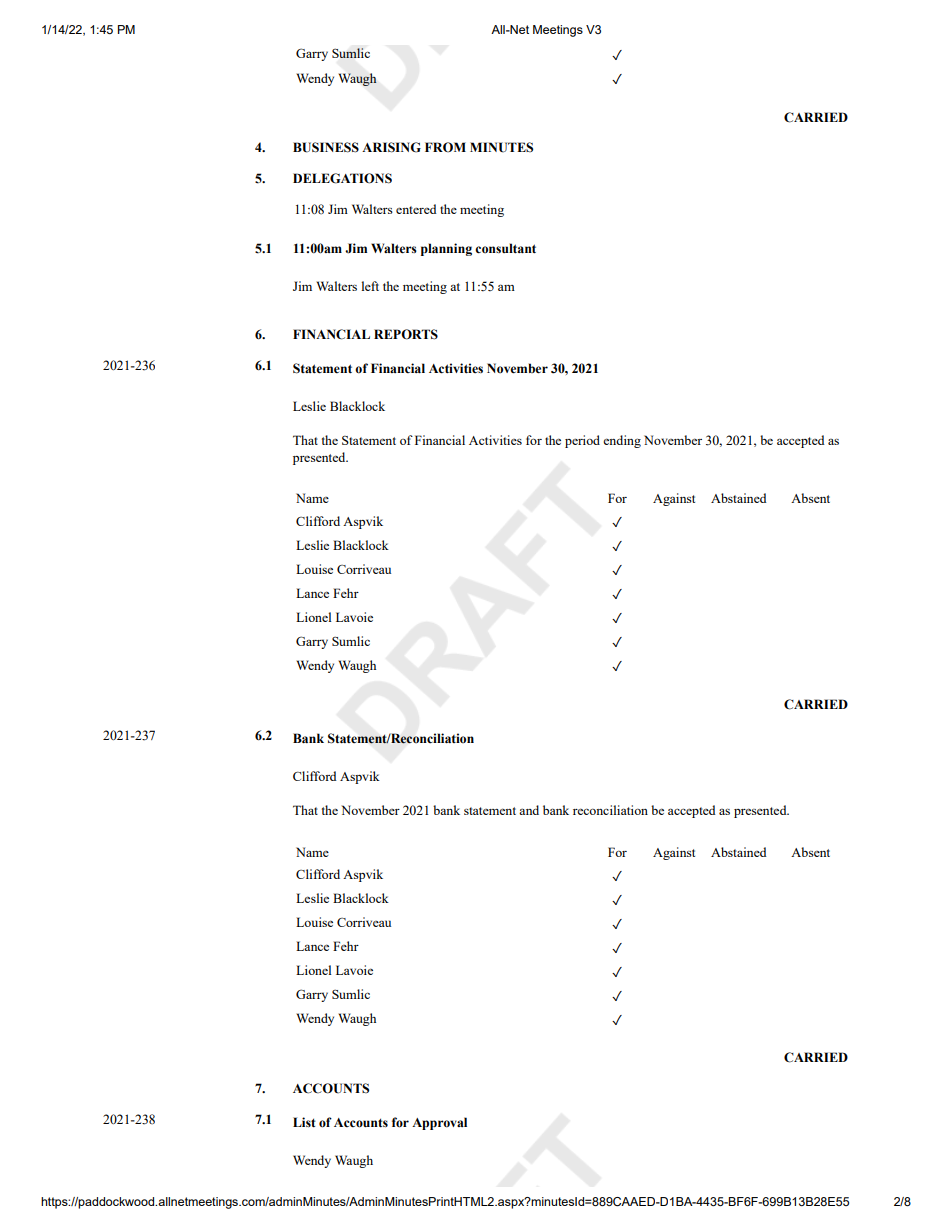 The image size is (952, 1232). Describe the element at coordinates (445, 147) in the screenshot. I see `FROM` at that location.
